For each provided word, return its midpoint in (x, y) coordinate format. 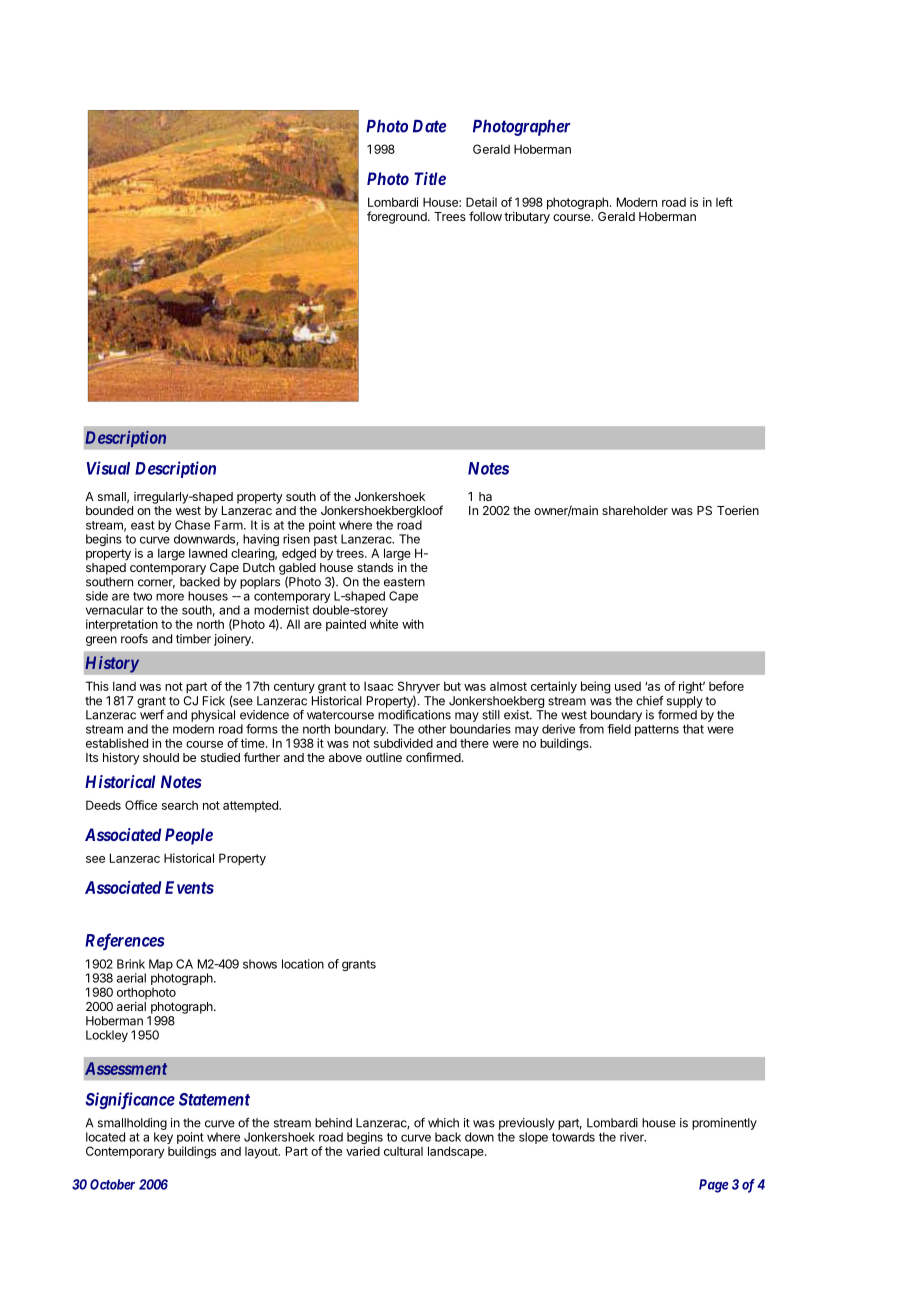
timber (193, 639)
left (724, 202)
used (628, 686)
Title (430, 178)
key (163, 1138)
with (413, 624)
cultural (403, 1151)
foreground (398, 217)
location (303, 964)
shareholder (635, 510)
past (325, 542)
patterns (657, 730)
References (125, 941)
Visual (108, 468)
